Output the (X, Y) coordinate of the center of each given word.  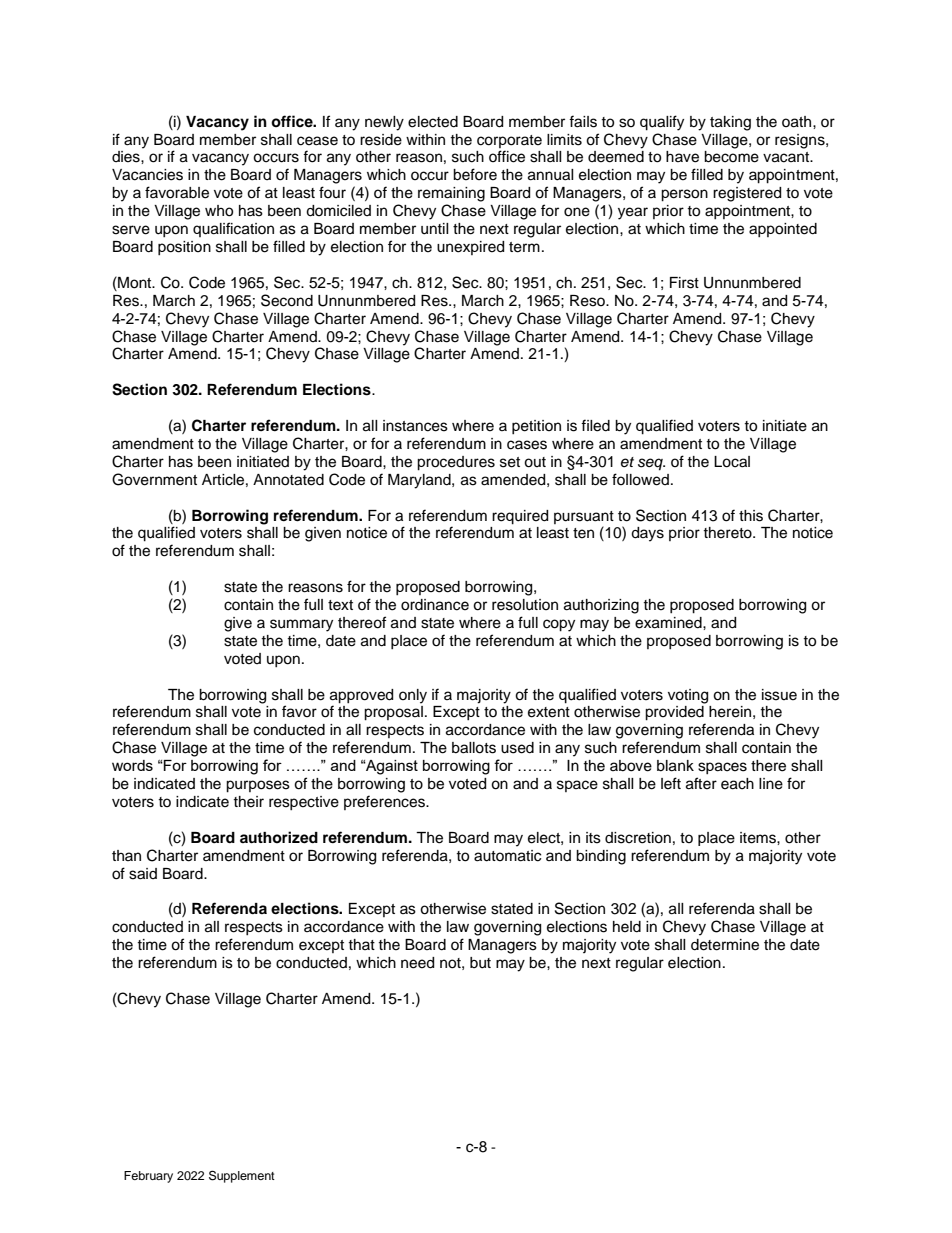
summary (301, 625)
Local (732, 462)
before (475, 174)
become (731, 157)
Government (154, 479)
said (143, 874)
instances (415, 426)
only (413, 696)
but (480, 963)
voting (688, 696)
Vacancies (147, 175)
